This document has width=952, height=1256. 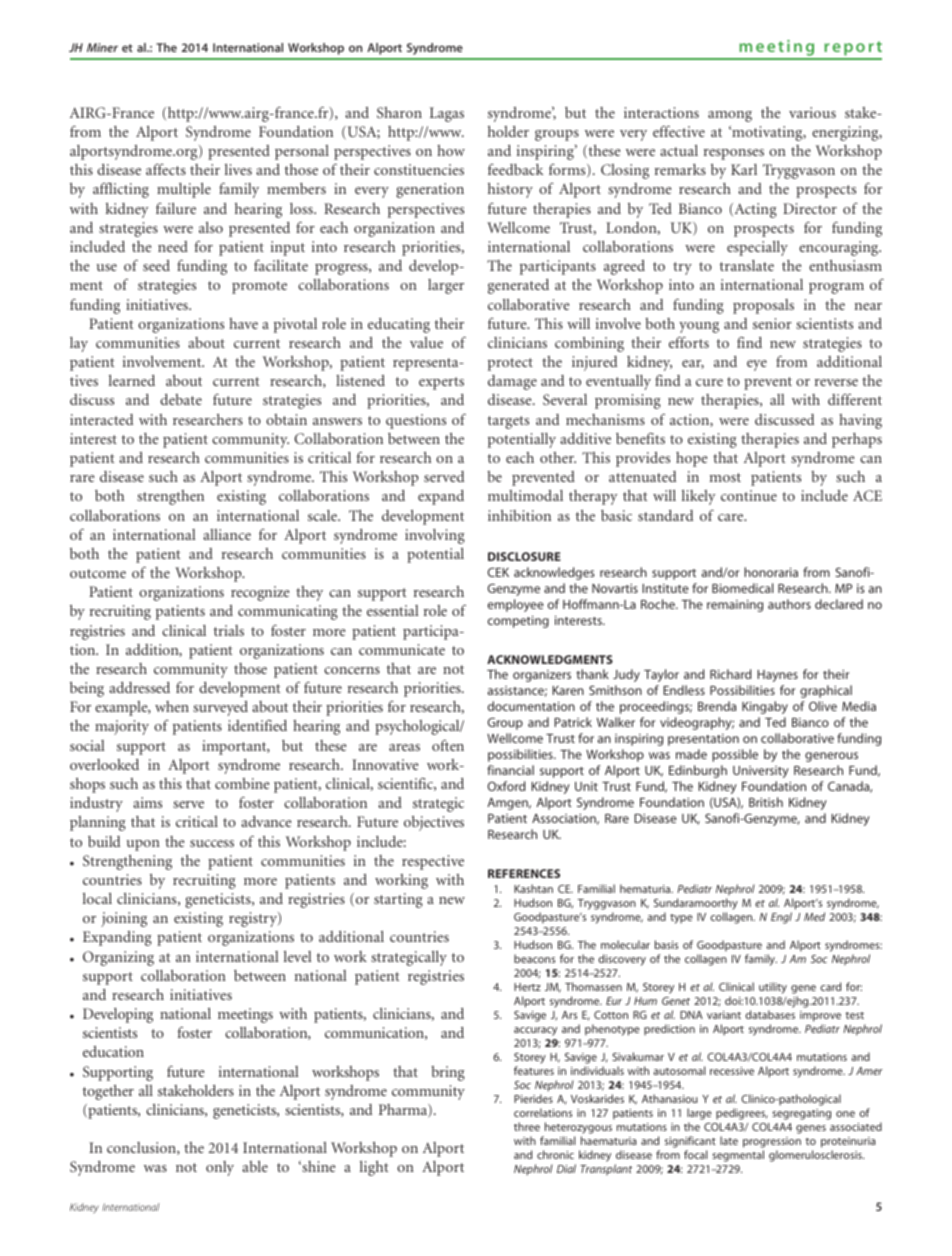 I want to click on Miner, so click(x=102, y=47).
